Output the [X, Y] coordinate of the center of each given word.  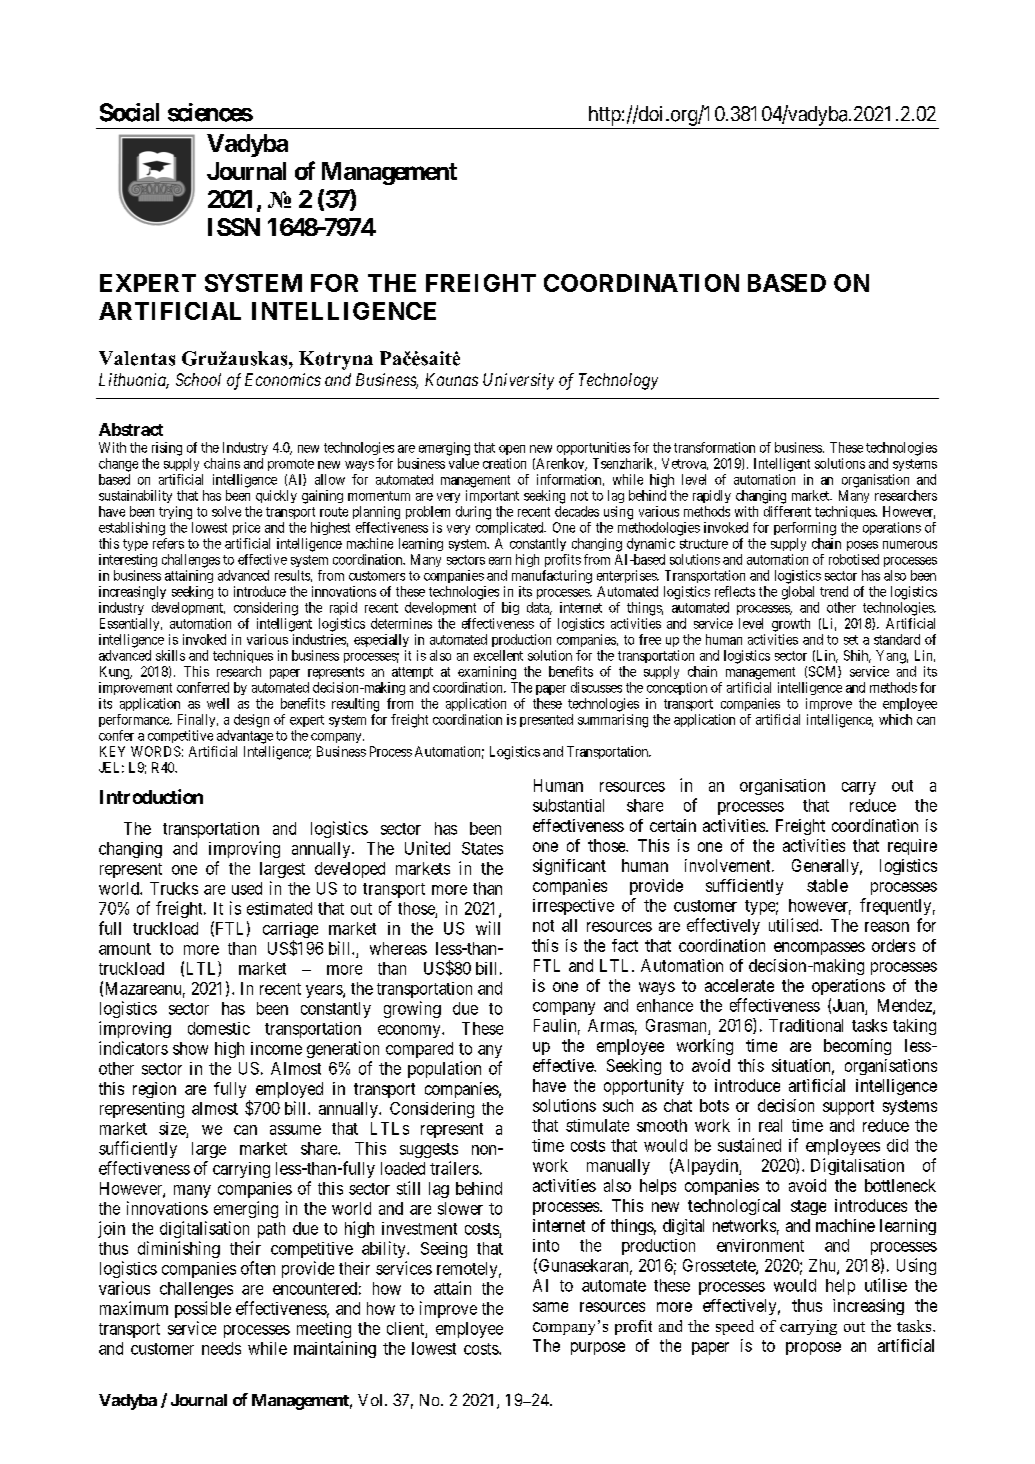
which [895, 719]
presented [546, 720]
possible [203, 1309]
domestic [219, 1028]
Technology [618, 381]
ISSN [234, 227]
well [218, 703]
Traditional [806, 1025]
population [444, 1069]
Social [129, 112]
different [787, 511]
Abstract [131, 429]
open [512, 450]
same [550, 1307]
